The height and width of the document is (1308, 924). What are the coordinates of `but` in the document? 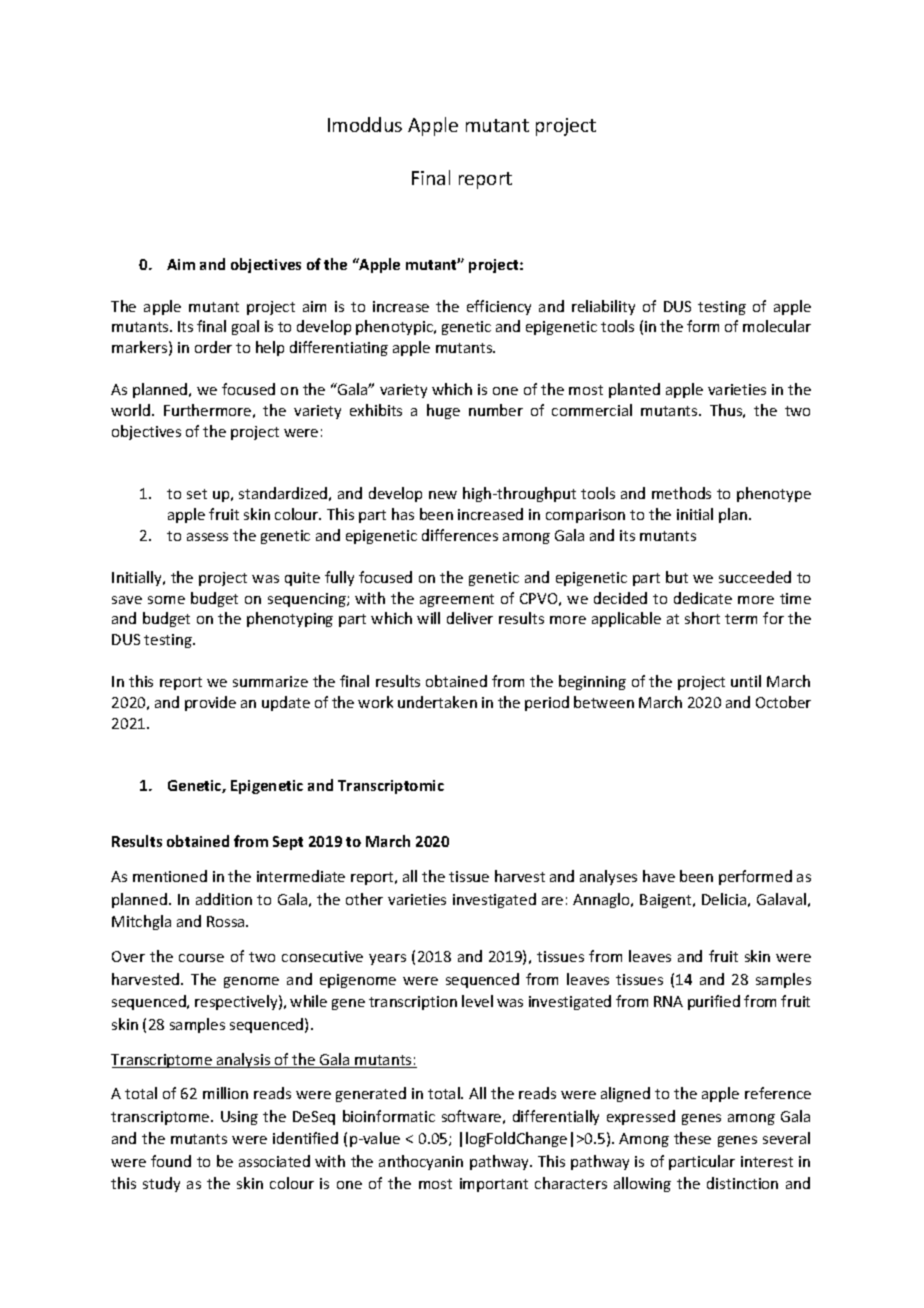 It's located at (677, 577).
